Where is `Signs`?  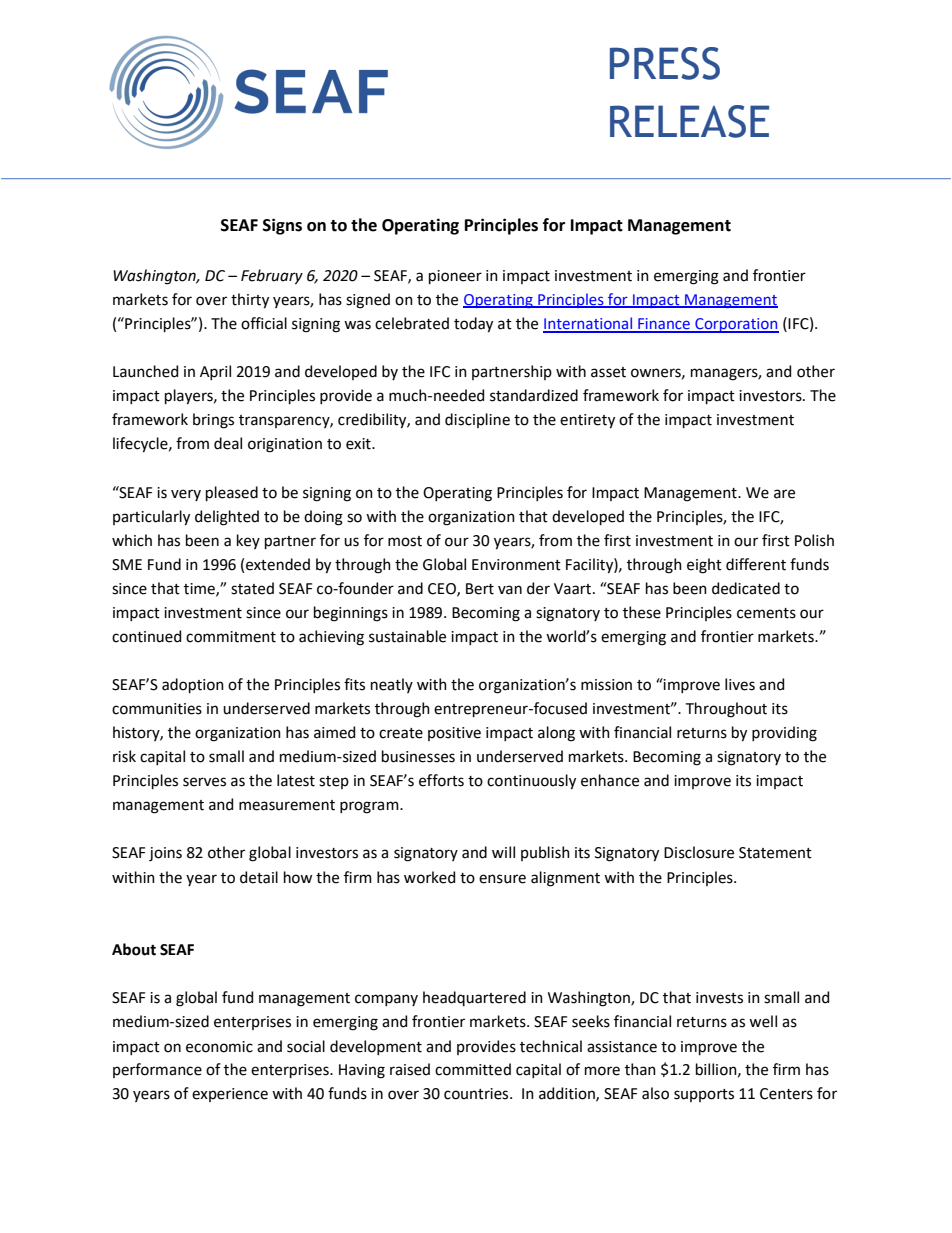 Signs is located at coordinates (282, 226).
